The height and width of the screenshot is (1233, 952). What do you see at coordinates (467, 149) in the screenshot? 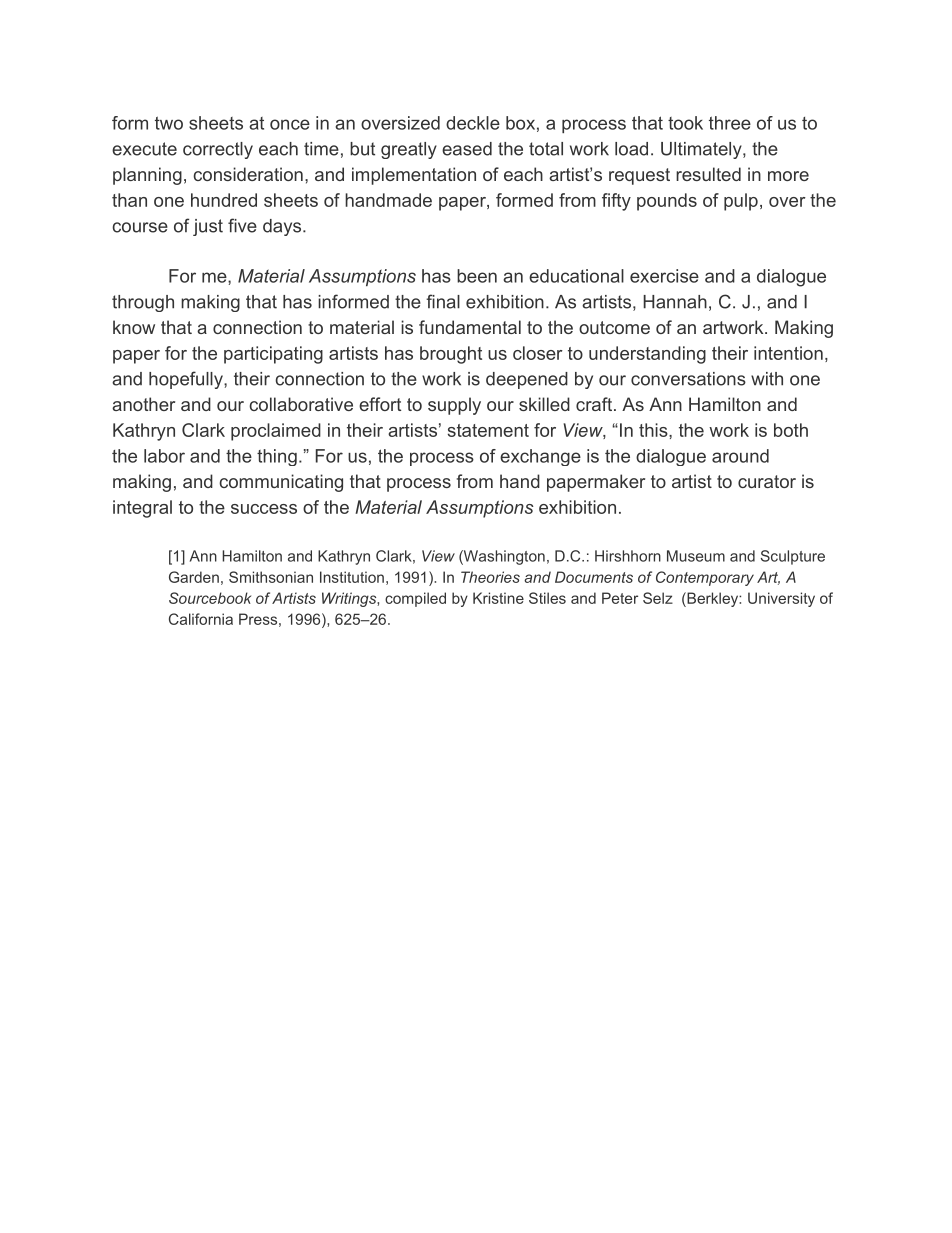
I see `eased` at bounding box center [467, 149].
